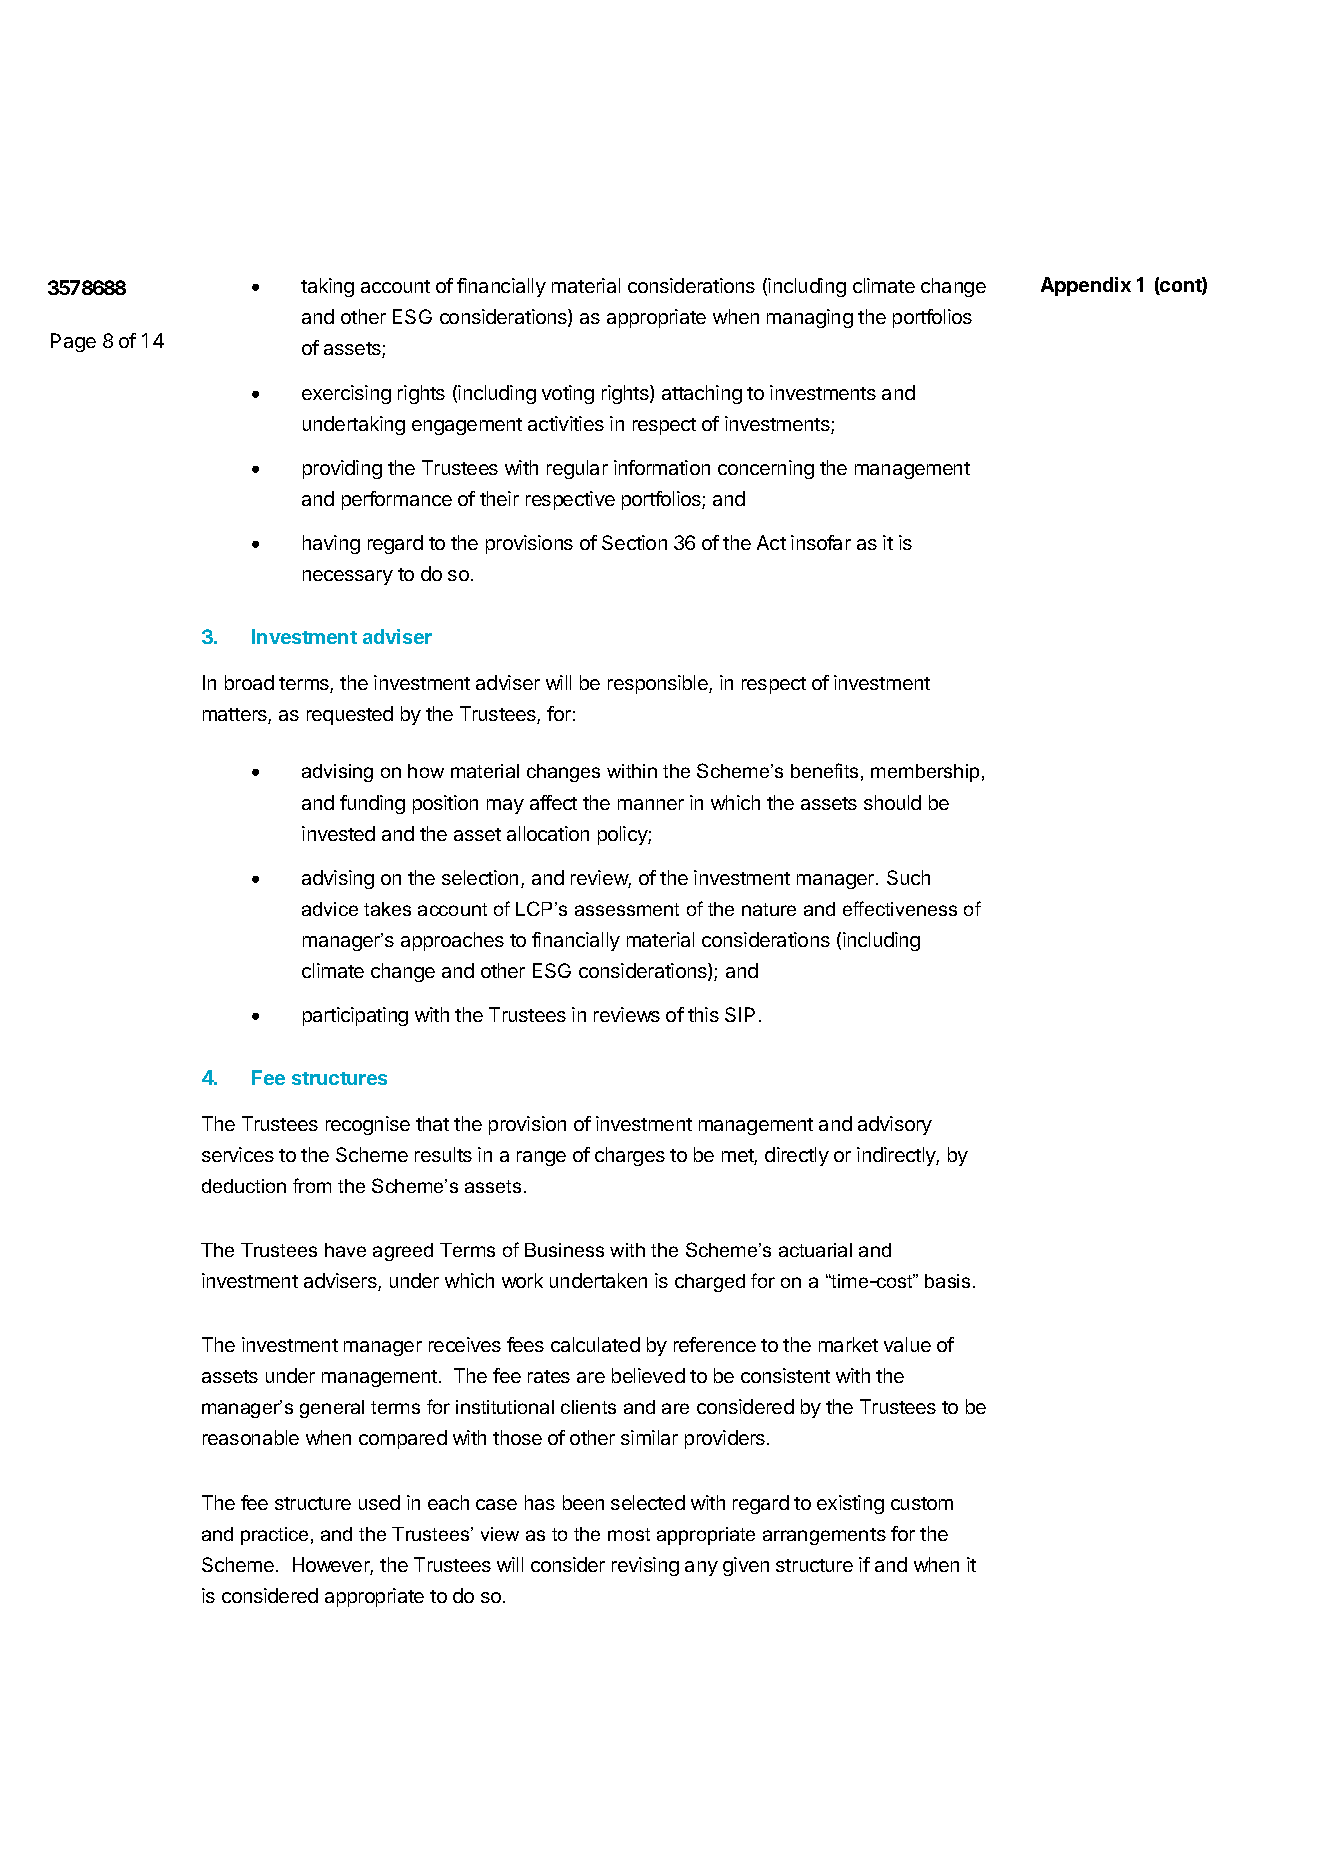  What do you see at coordinates (251, 1437) in the screenshot?
I see `reasonable` at bounding box center [251, 1437].
